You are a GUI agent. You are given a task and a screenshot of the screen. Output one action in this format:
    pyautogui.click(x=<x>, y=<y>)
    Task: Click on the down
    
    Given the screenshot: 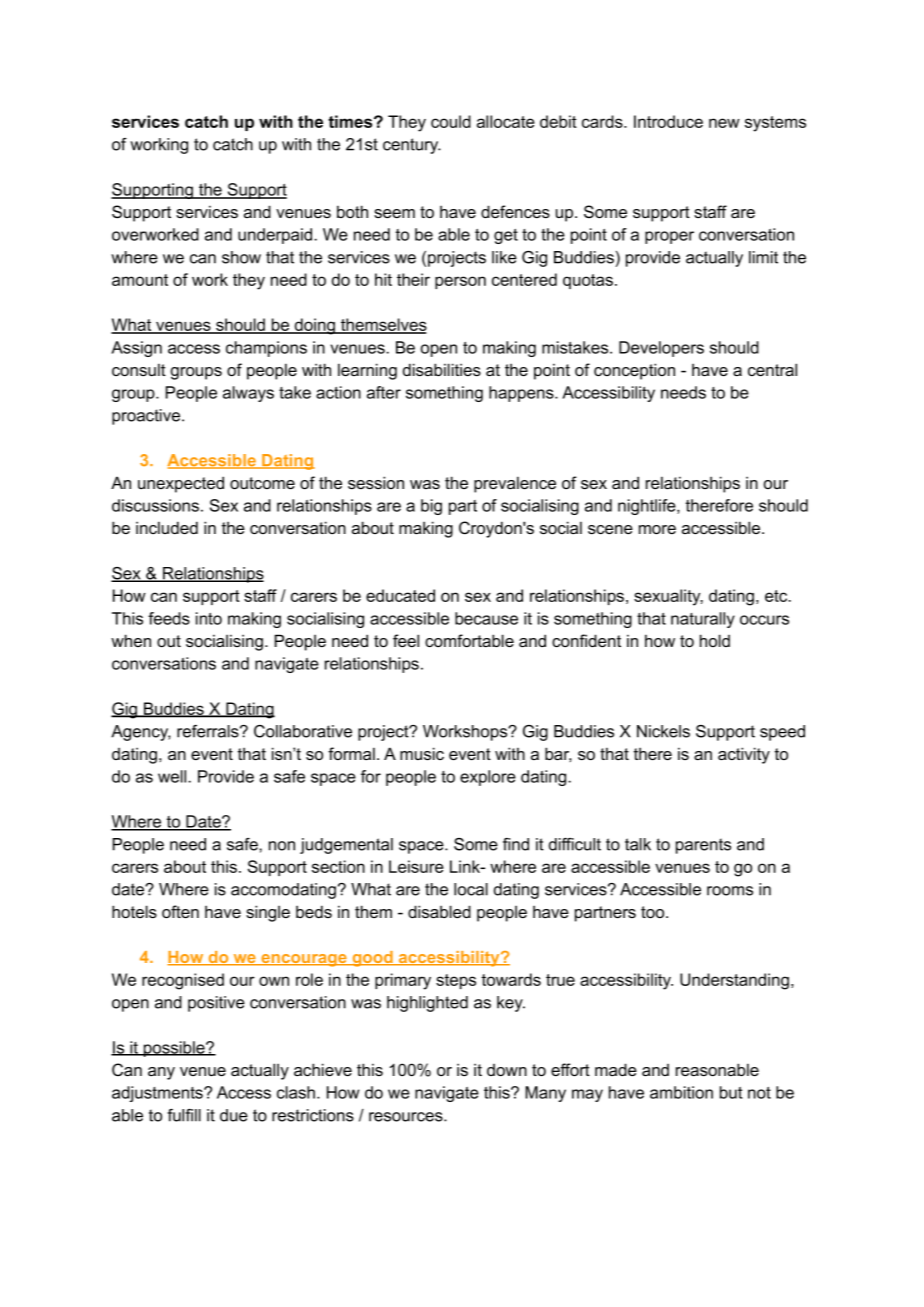 What is the action you would take?
    pyautogui.click(x=507, y=1070)
